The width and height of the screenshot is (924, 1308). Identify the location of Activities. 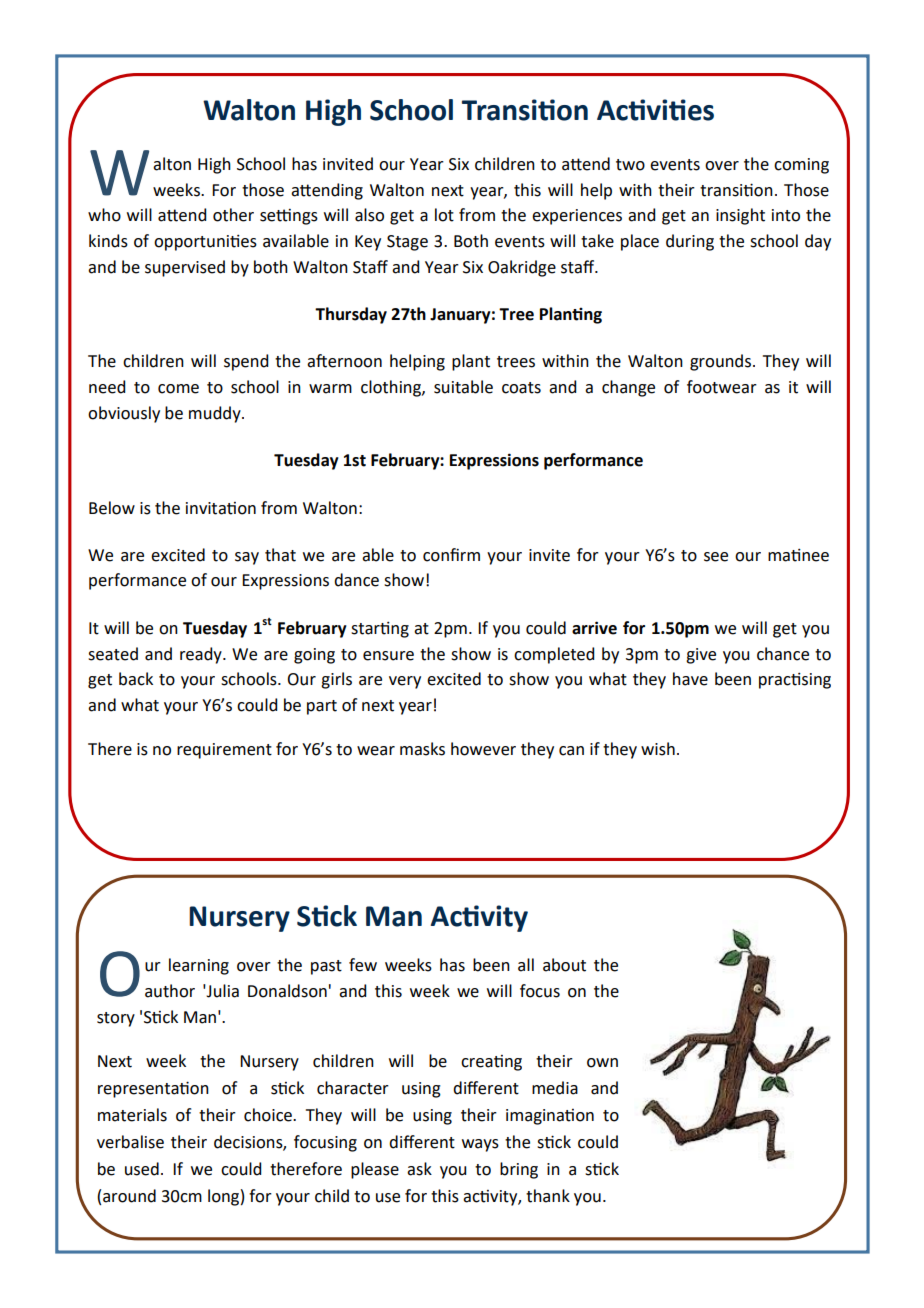
(655, 110).
